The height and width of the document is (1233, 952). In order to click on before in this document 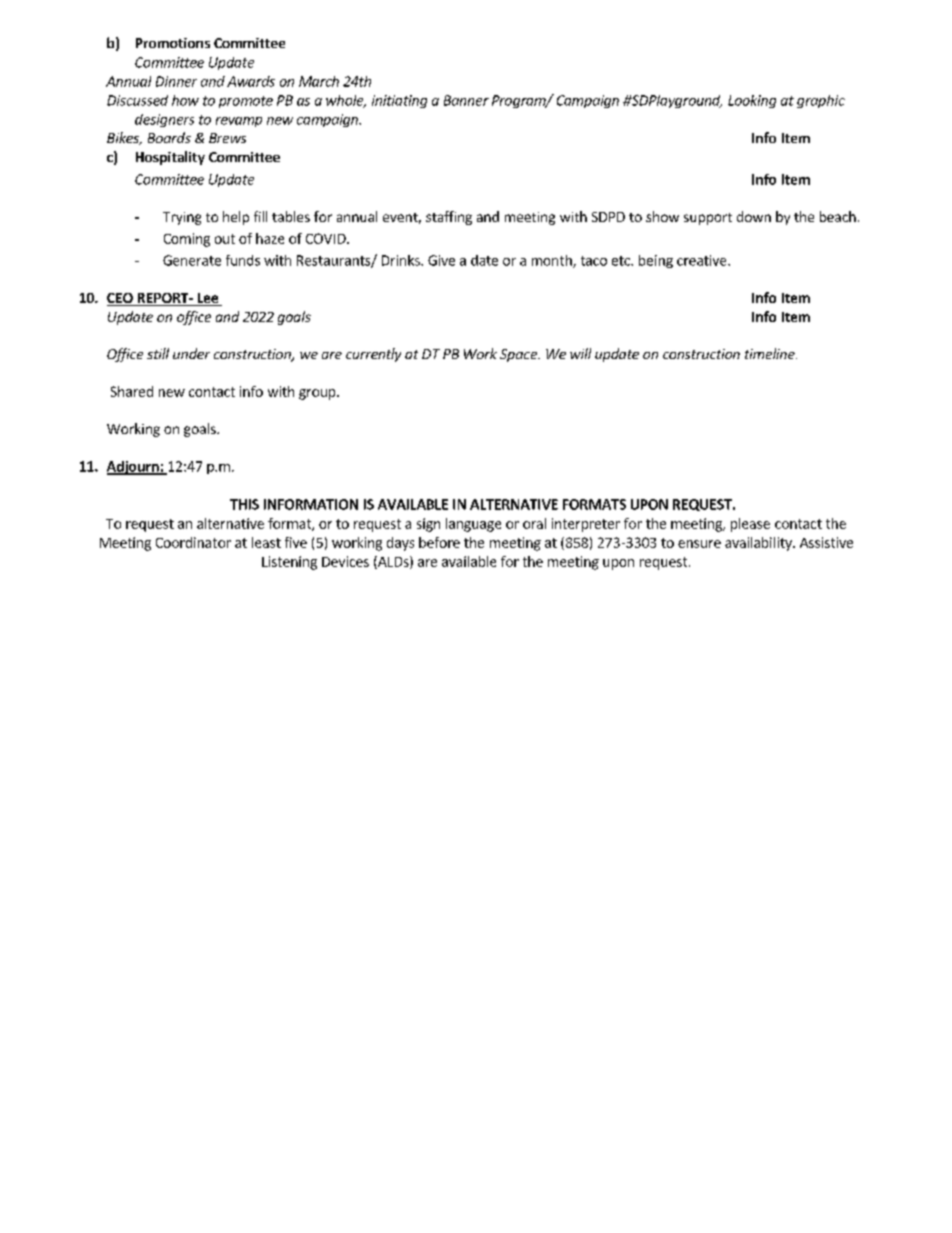, I will do `click(439, 542)`.
